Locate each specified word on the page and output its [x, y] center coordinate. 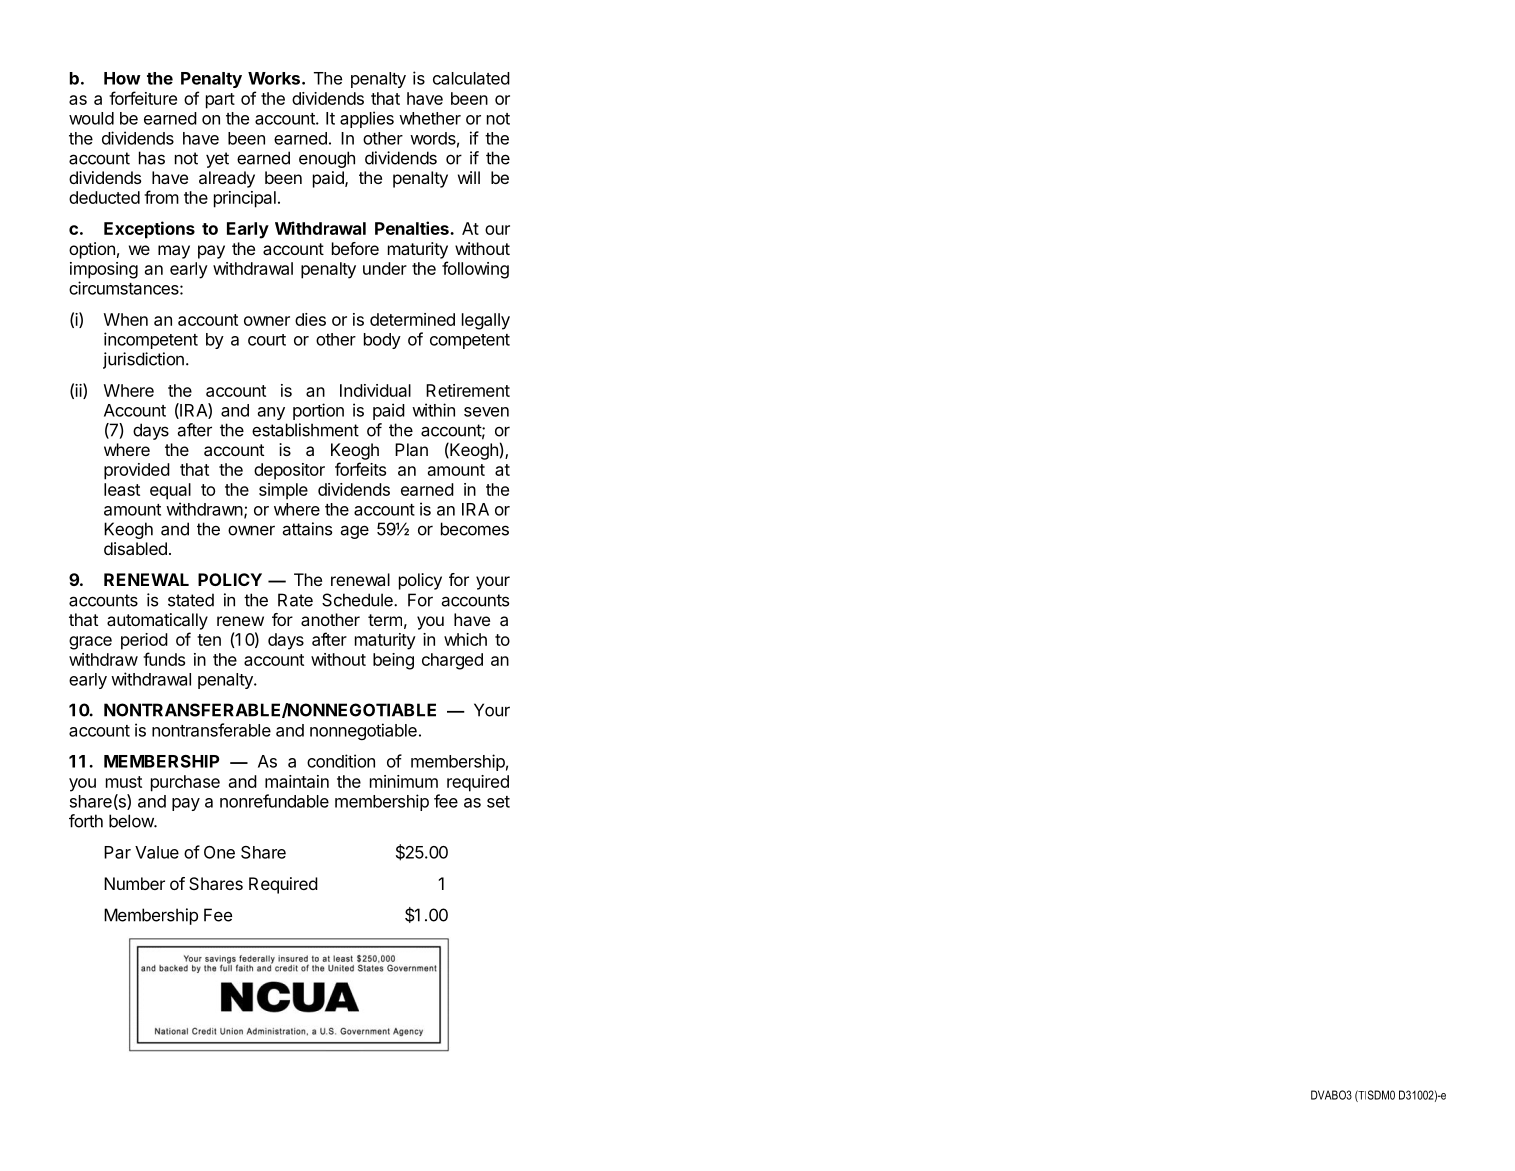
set [498, 802]
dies [310, 319]
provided [137, 471]
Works [275, 78]
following [475, 270]
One [219, 852]
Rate [295, 600]
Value [157, 852]
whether [430, 118]
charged [452, 661]
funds [164, 659]
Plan [411, 449]
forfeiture [143, 98]
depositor [289, 471]
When [126, 319]
